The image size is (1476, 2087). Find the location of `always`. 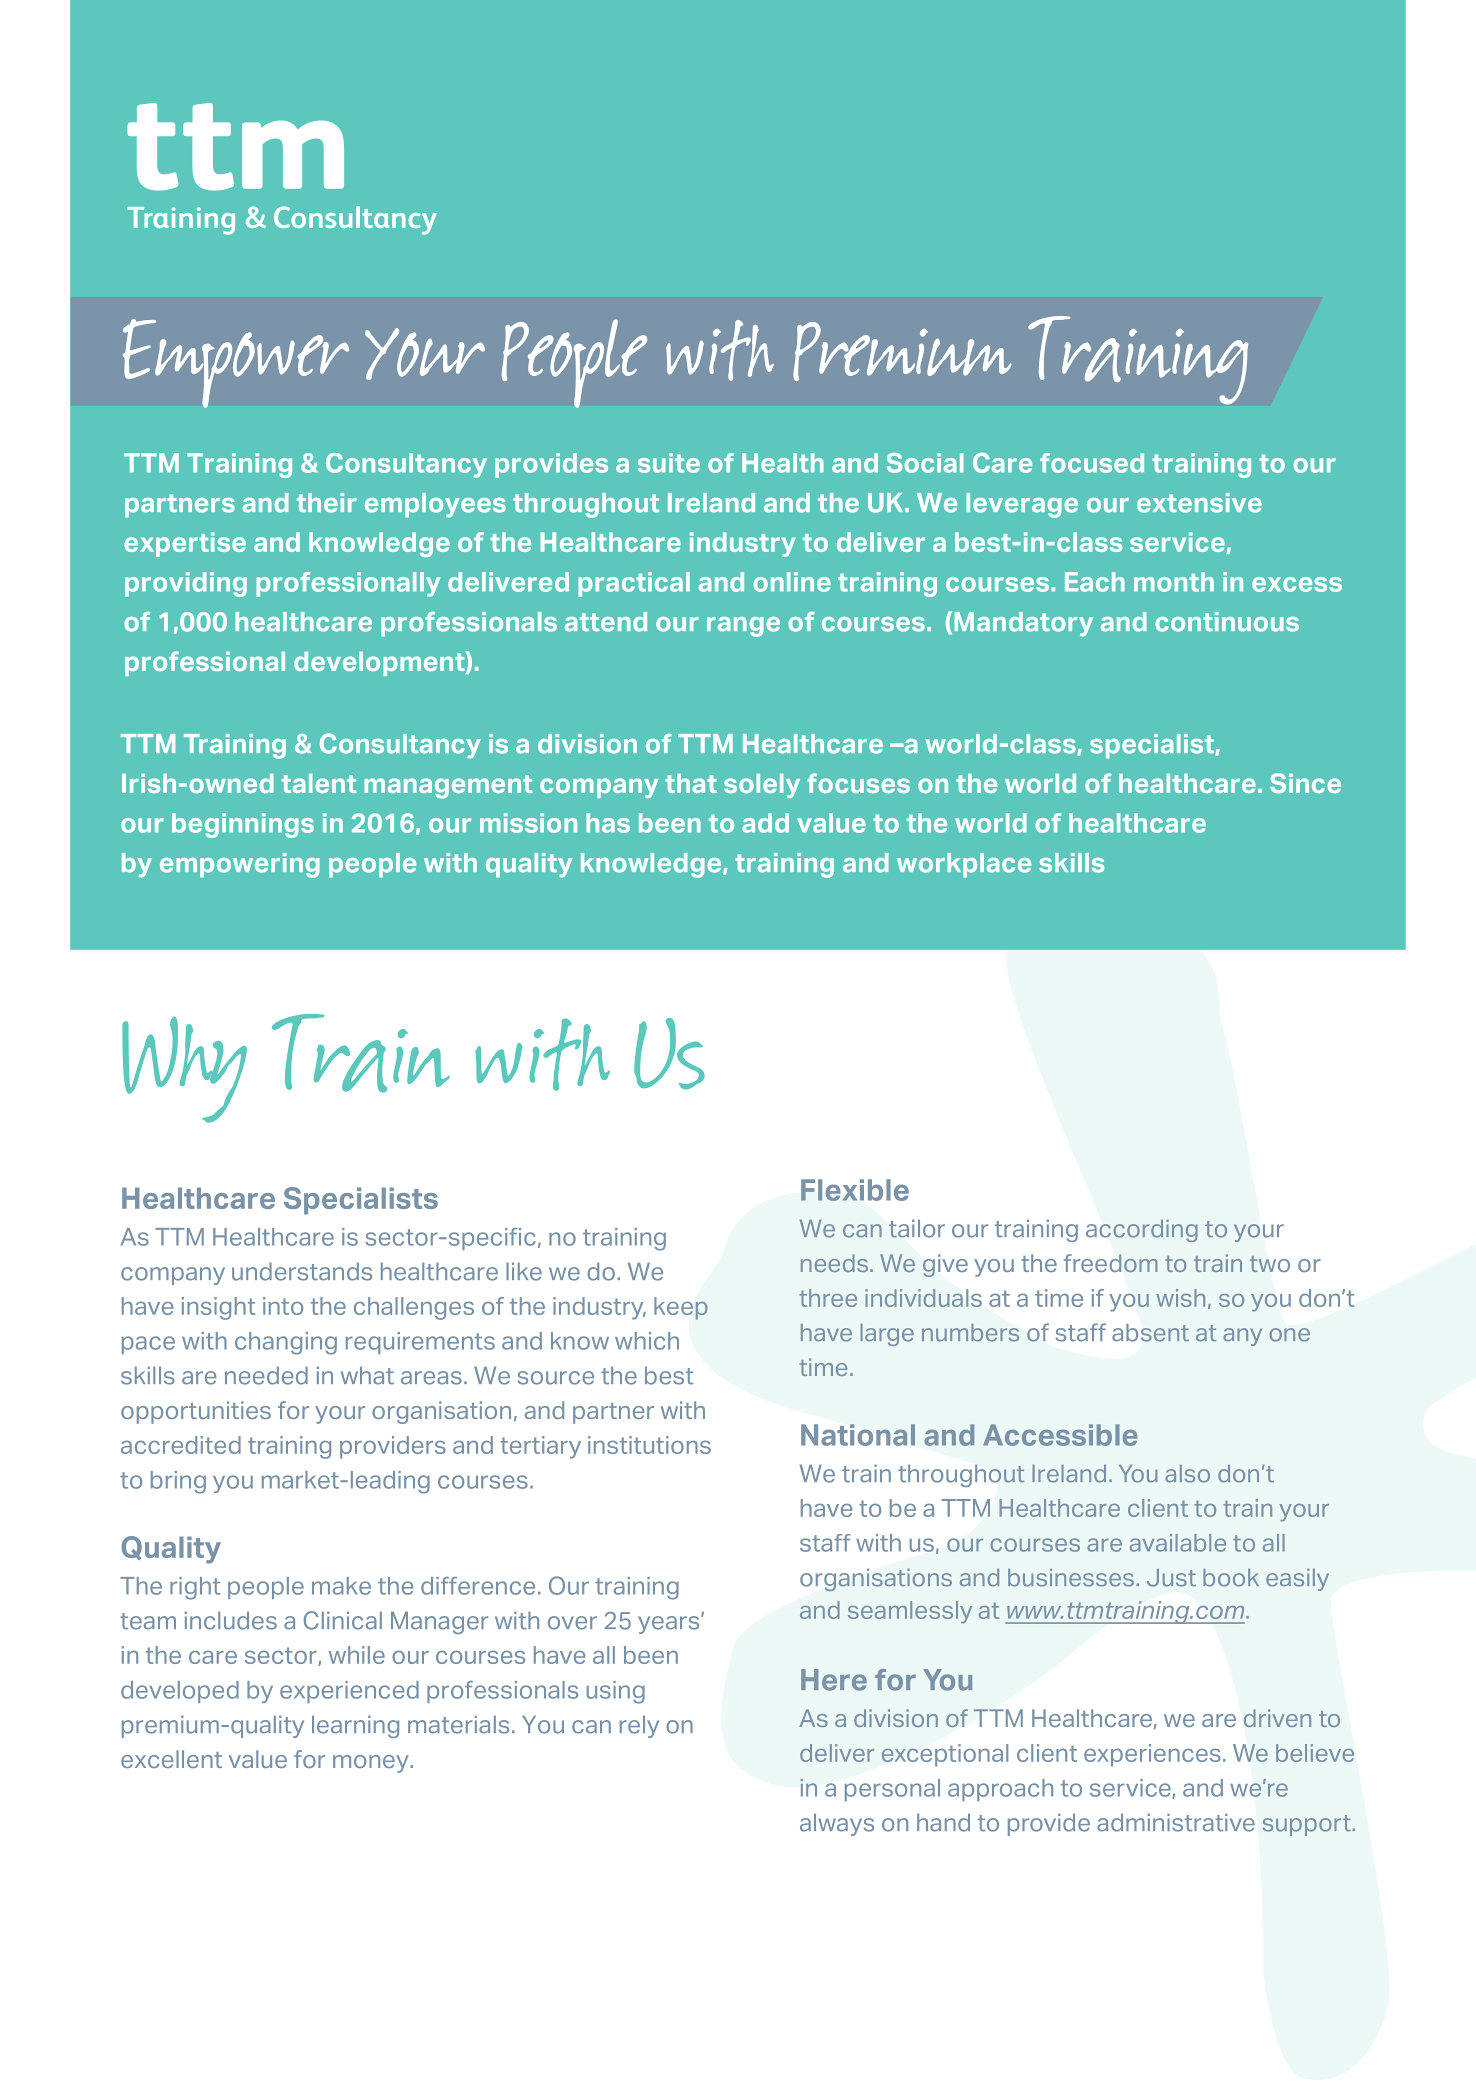

always is located at coordinates (837, 1824).
